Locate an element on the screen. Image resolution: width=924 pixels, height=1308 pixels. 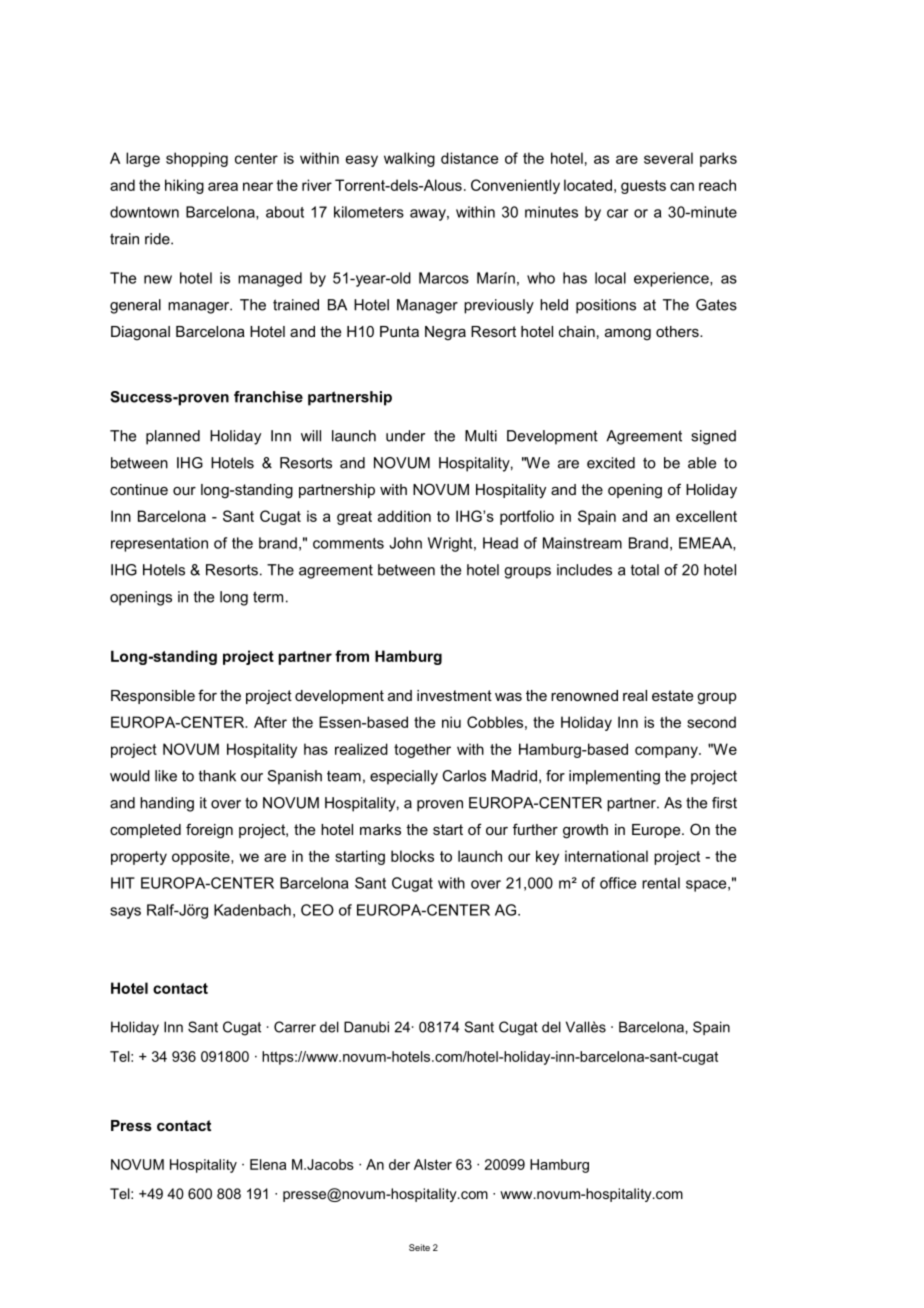
representation is located at coordinates (159, 544).
